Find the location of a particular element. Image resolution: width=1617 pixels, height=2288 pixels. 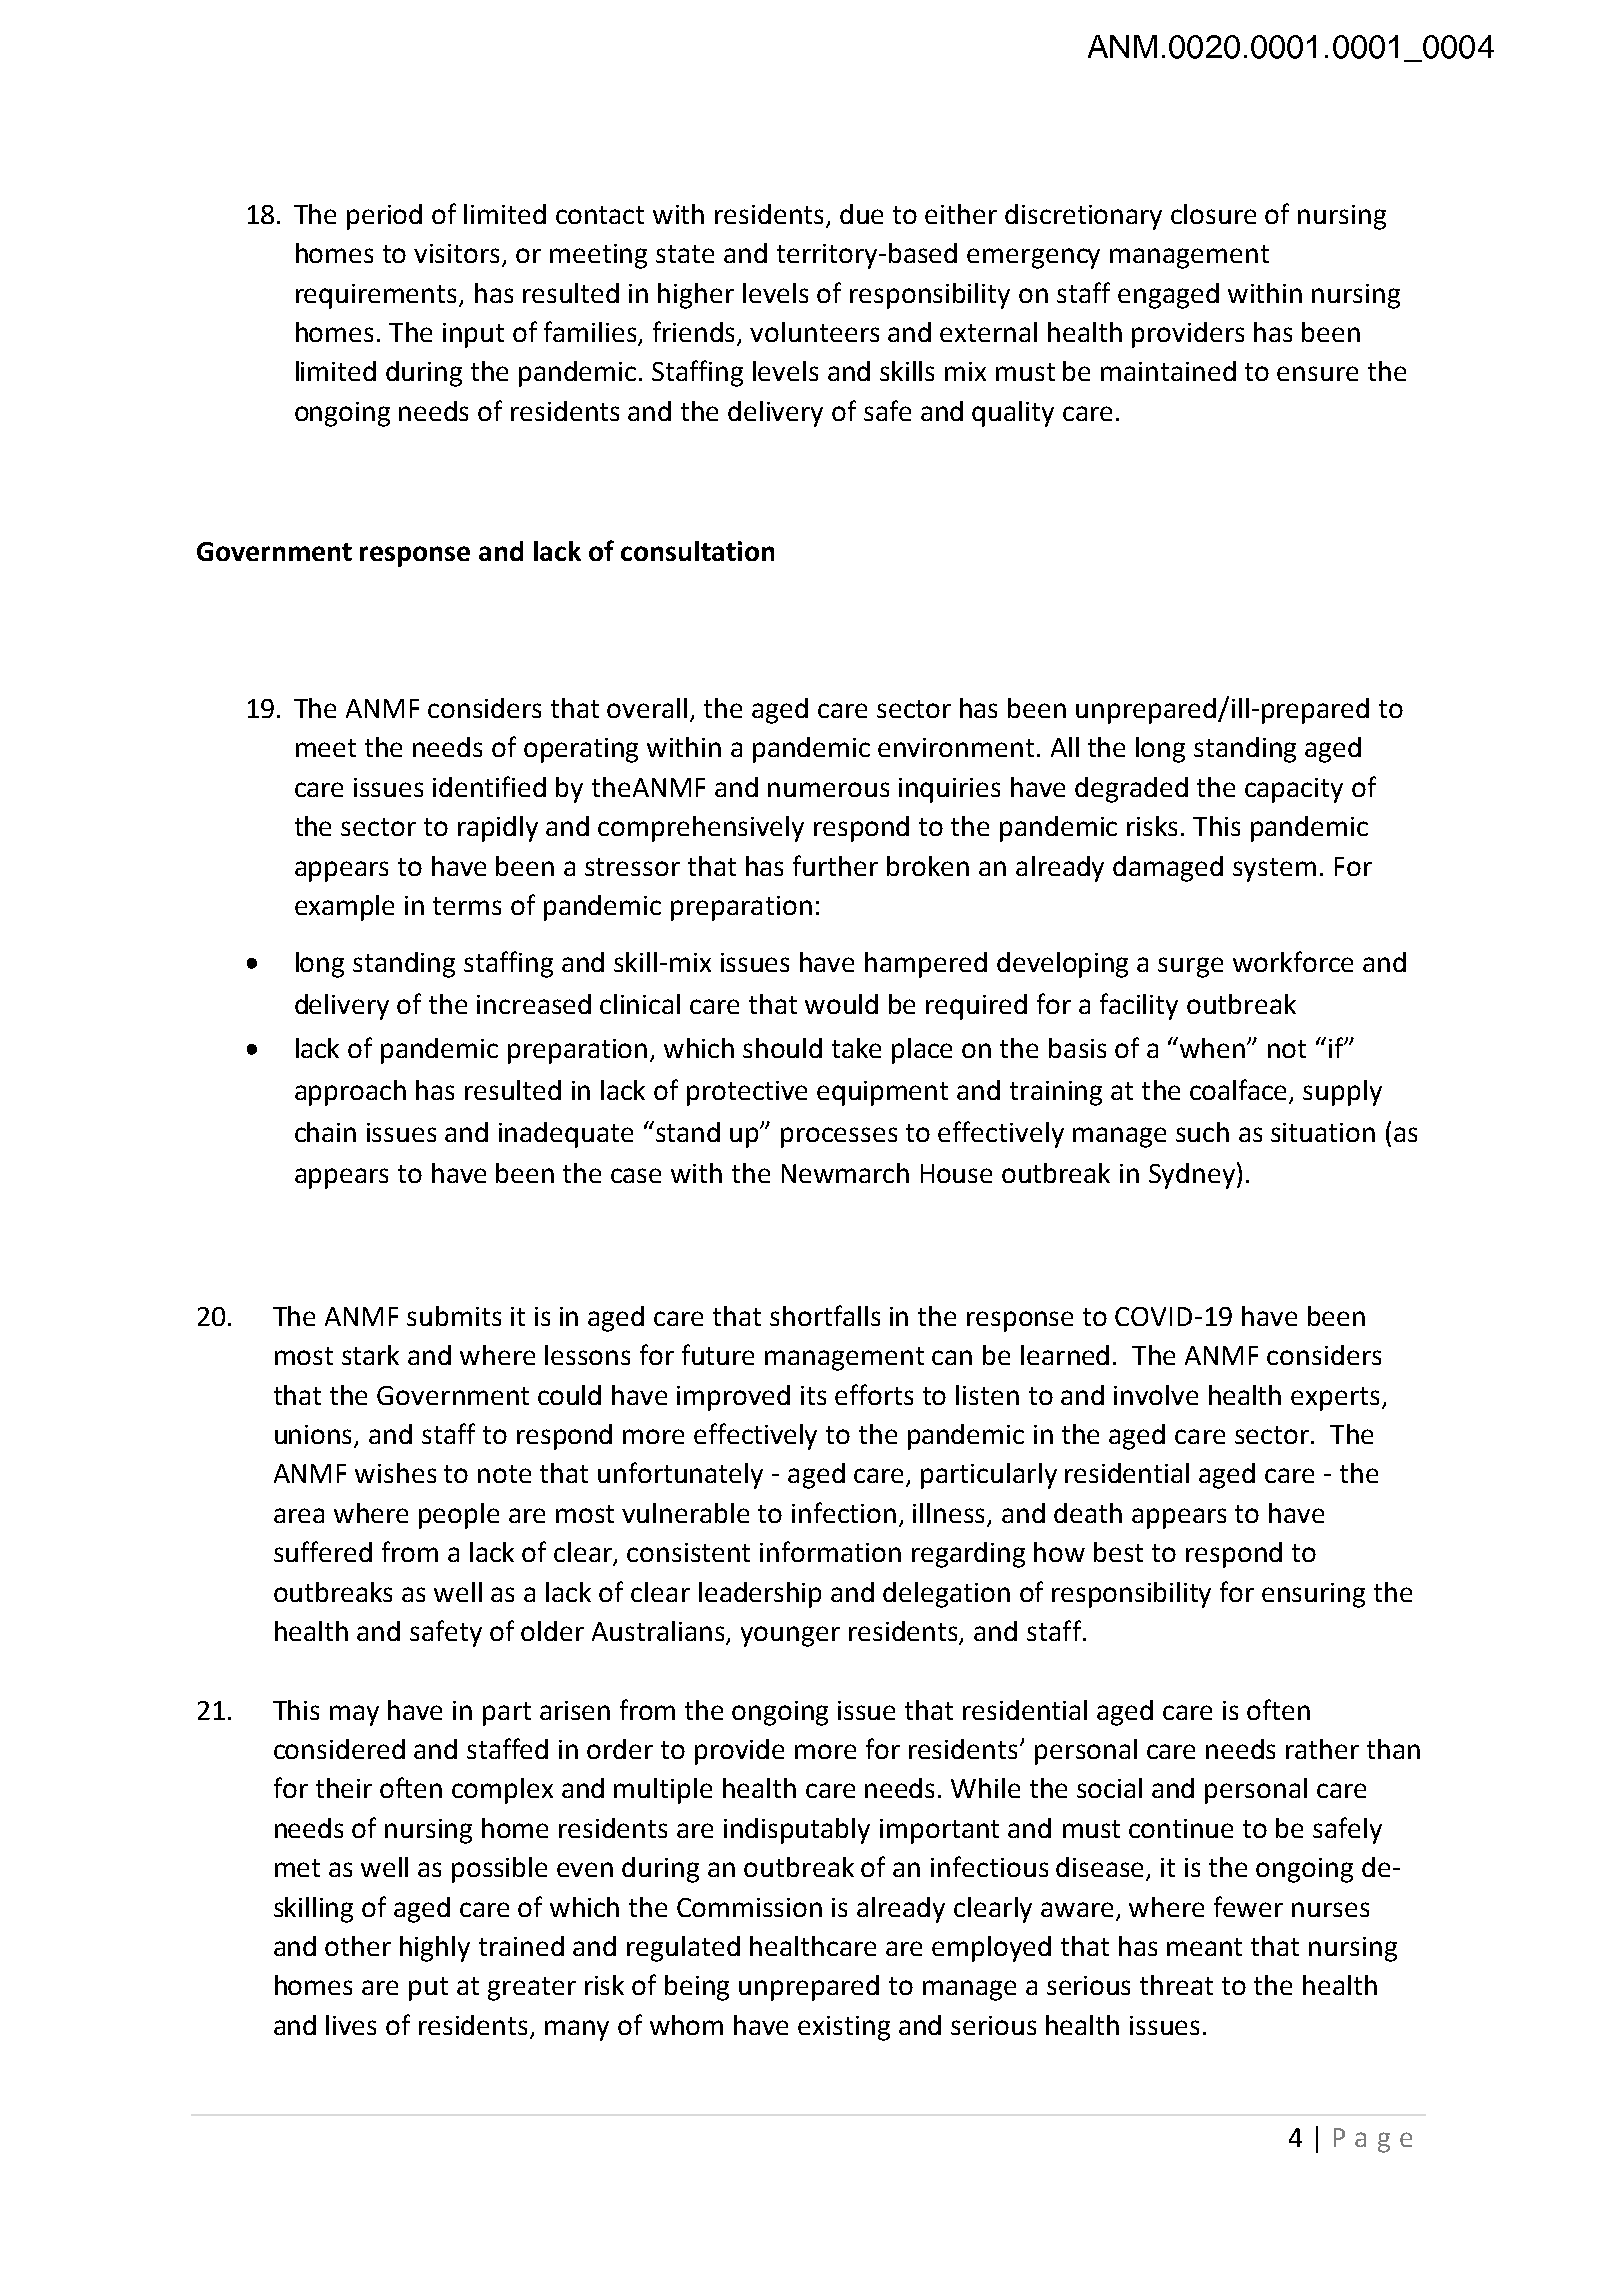

Page is located at coordinates (1373, 2140).
